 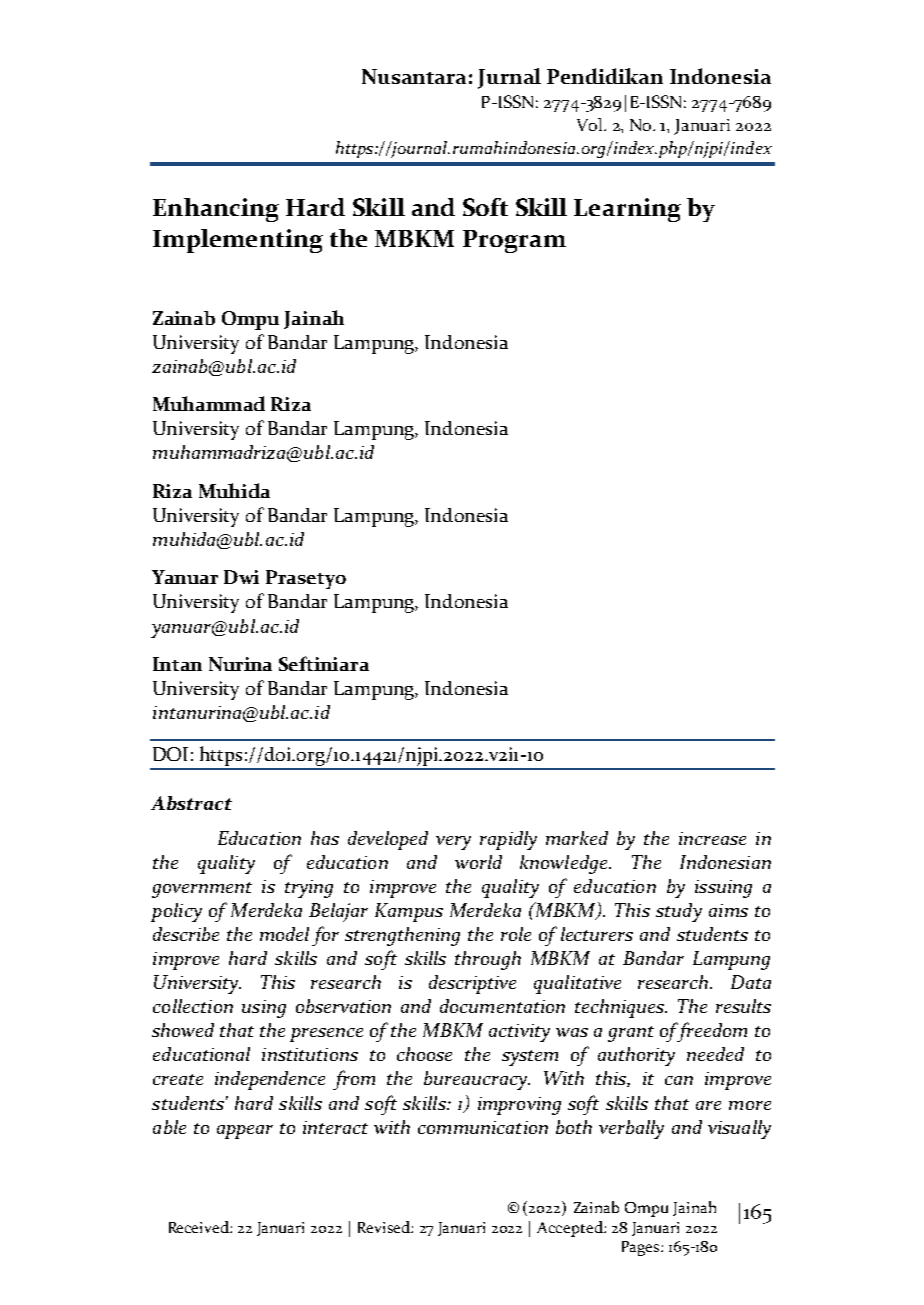 I want to click on through, so click(x=488, y=960).
